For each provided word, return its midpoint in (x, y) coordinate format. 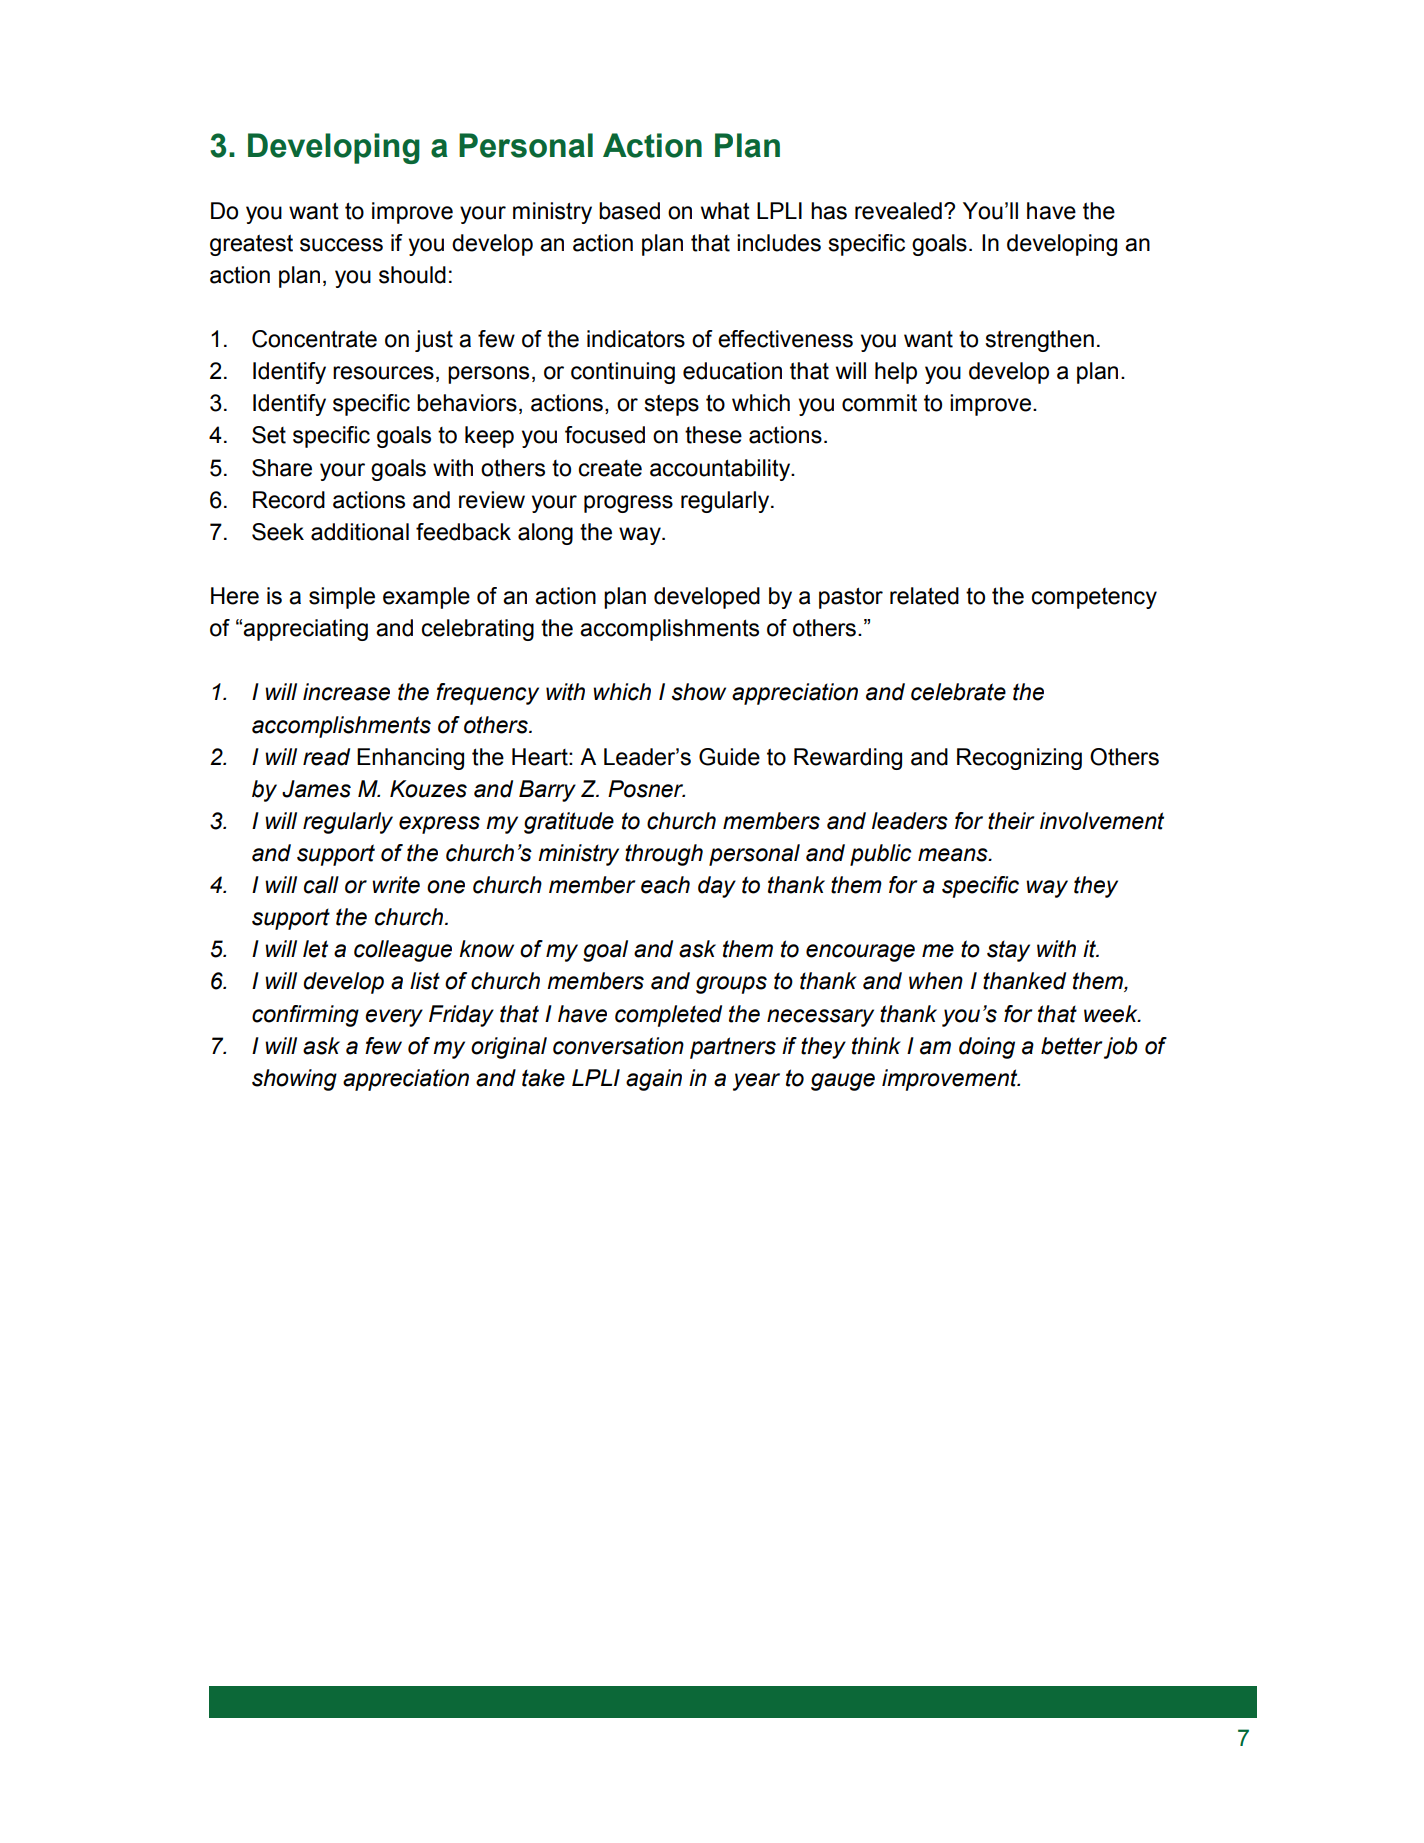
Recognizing (1019, 759)
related (924, 596)
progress (628, 504)
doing (987, 1048)
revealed (898, 211)
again (654, 1080)
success (341, 245)
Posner (646, 789)
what (725, 211)
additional (360, 532)
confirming (305, 1016)
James (316, 789)
